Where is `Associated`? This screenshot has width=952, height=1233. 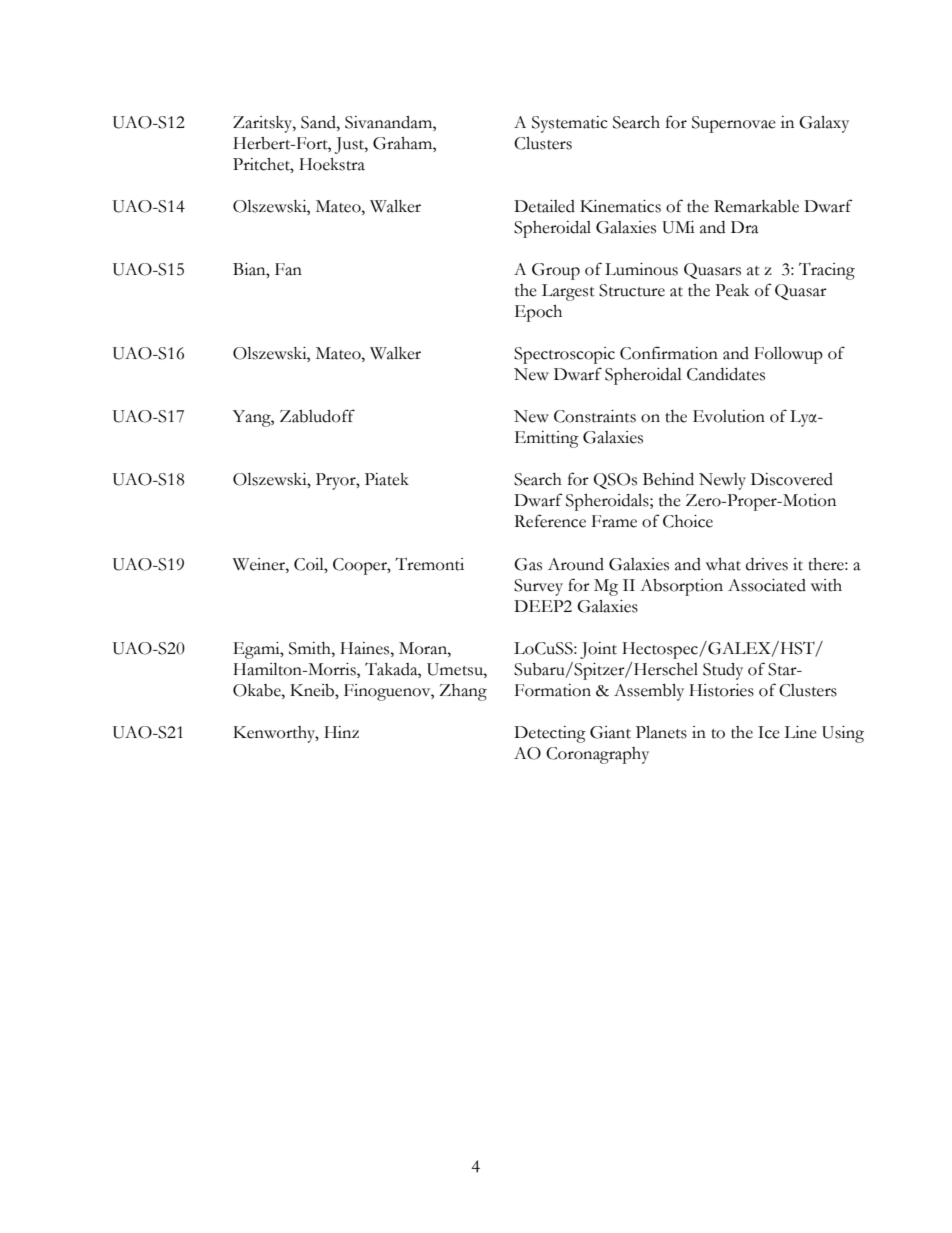 Associated is located at coordinates (767, 585).
